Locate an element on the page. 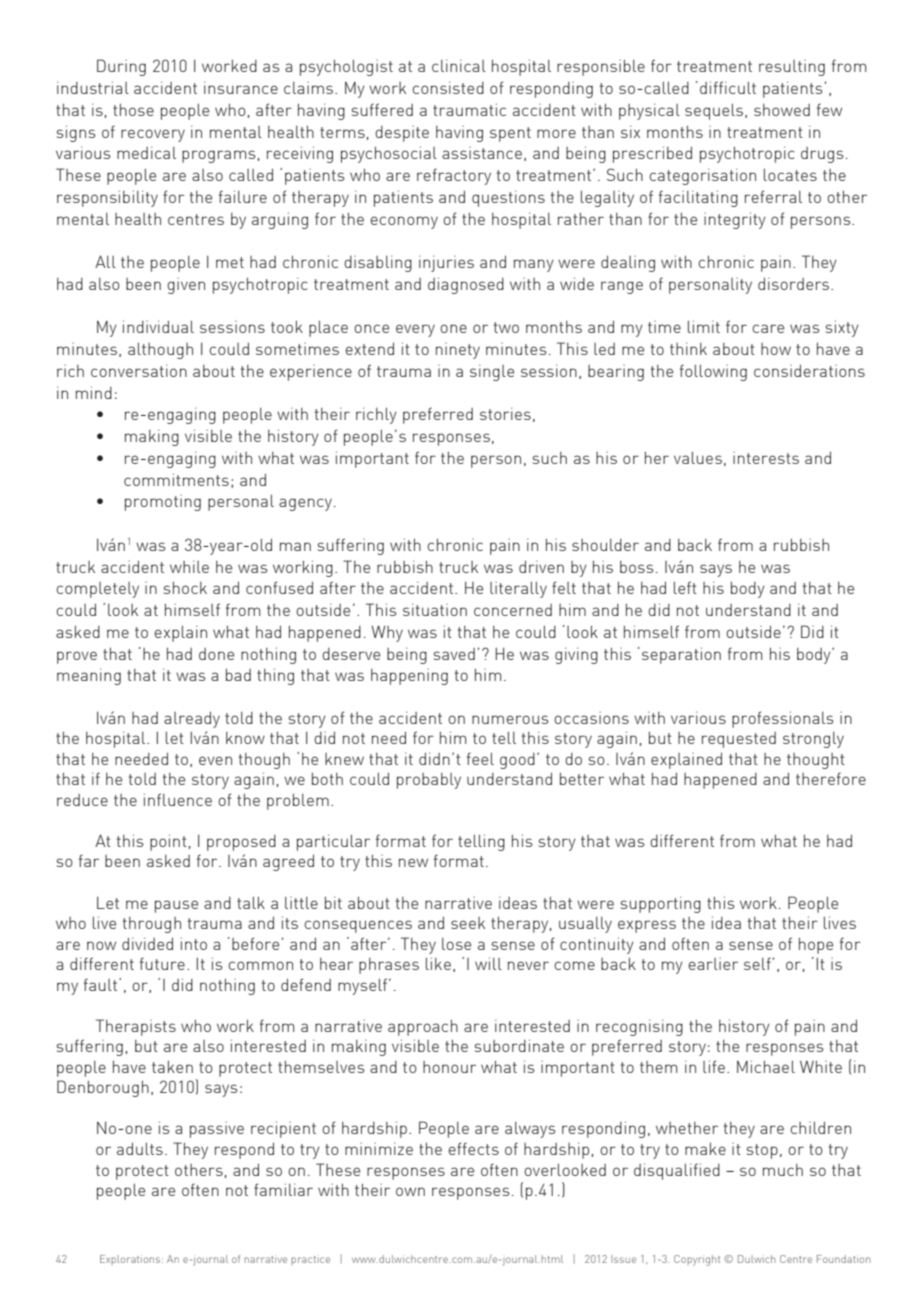 This image has width=924, height=1308. Explorations is located at coordinates (131, 1260).
